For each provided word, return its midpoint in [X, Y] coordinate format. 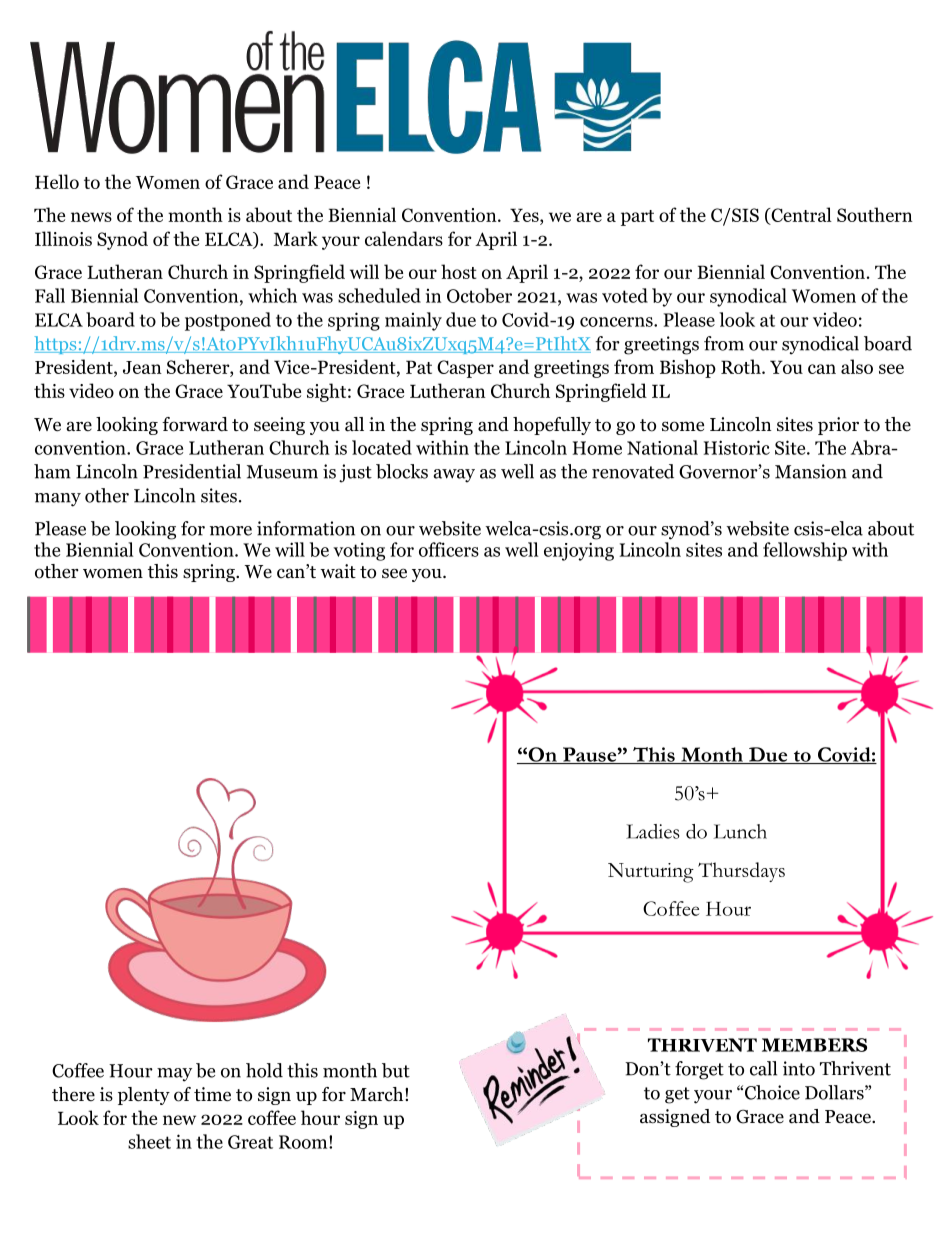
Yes [525, 215]
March [378, 1094]
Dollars [835, 1092]
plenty [144, 1096]
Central [800, 216]
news [91, 217]
